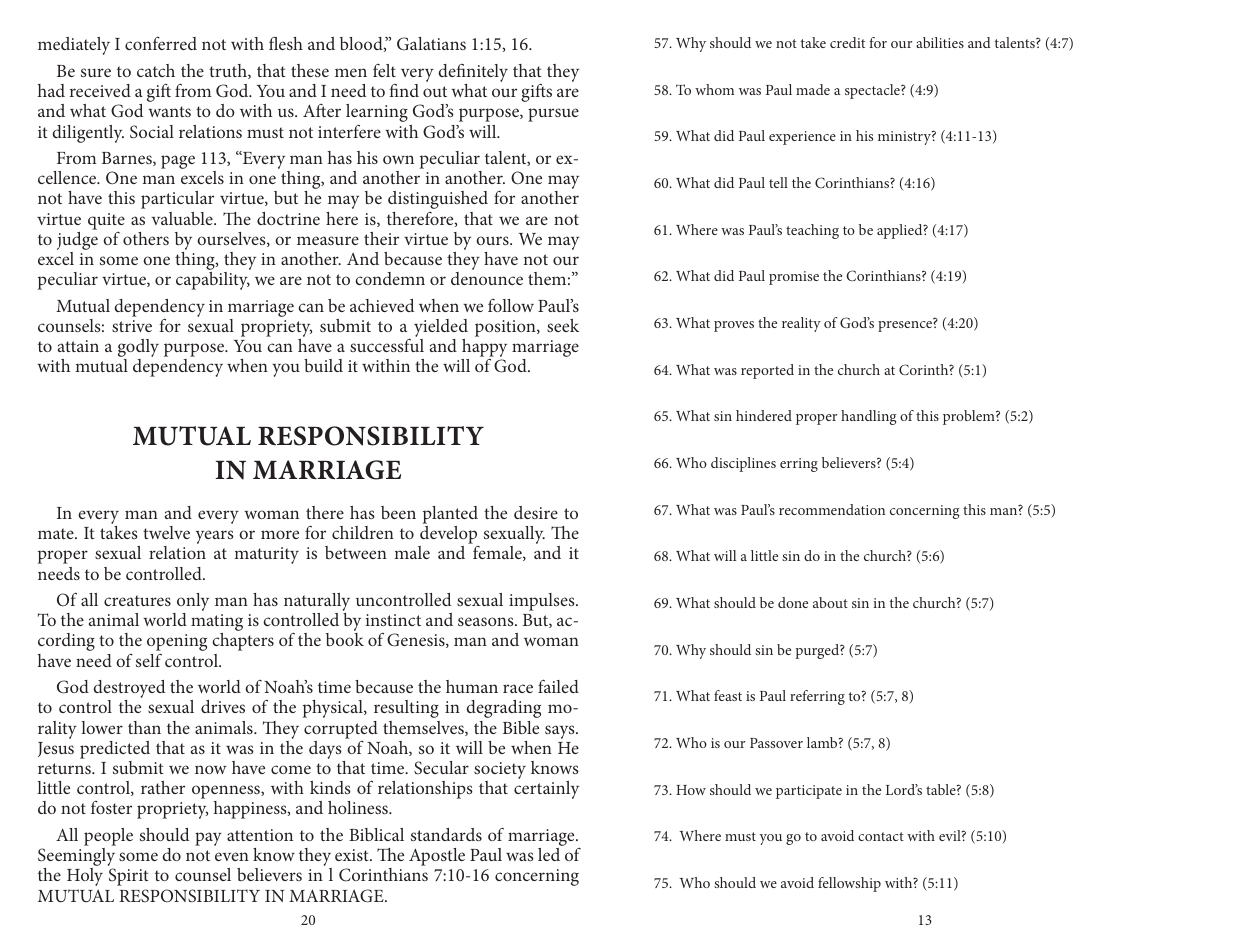 The height and width of the screenshot is (952, 1233). Describe the element at coordinates (543, 602) in the screenshot. I see `impulses` at that location.
